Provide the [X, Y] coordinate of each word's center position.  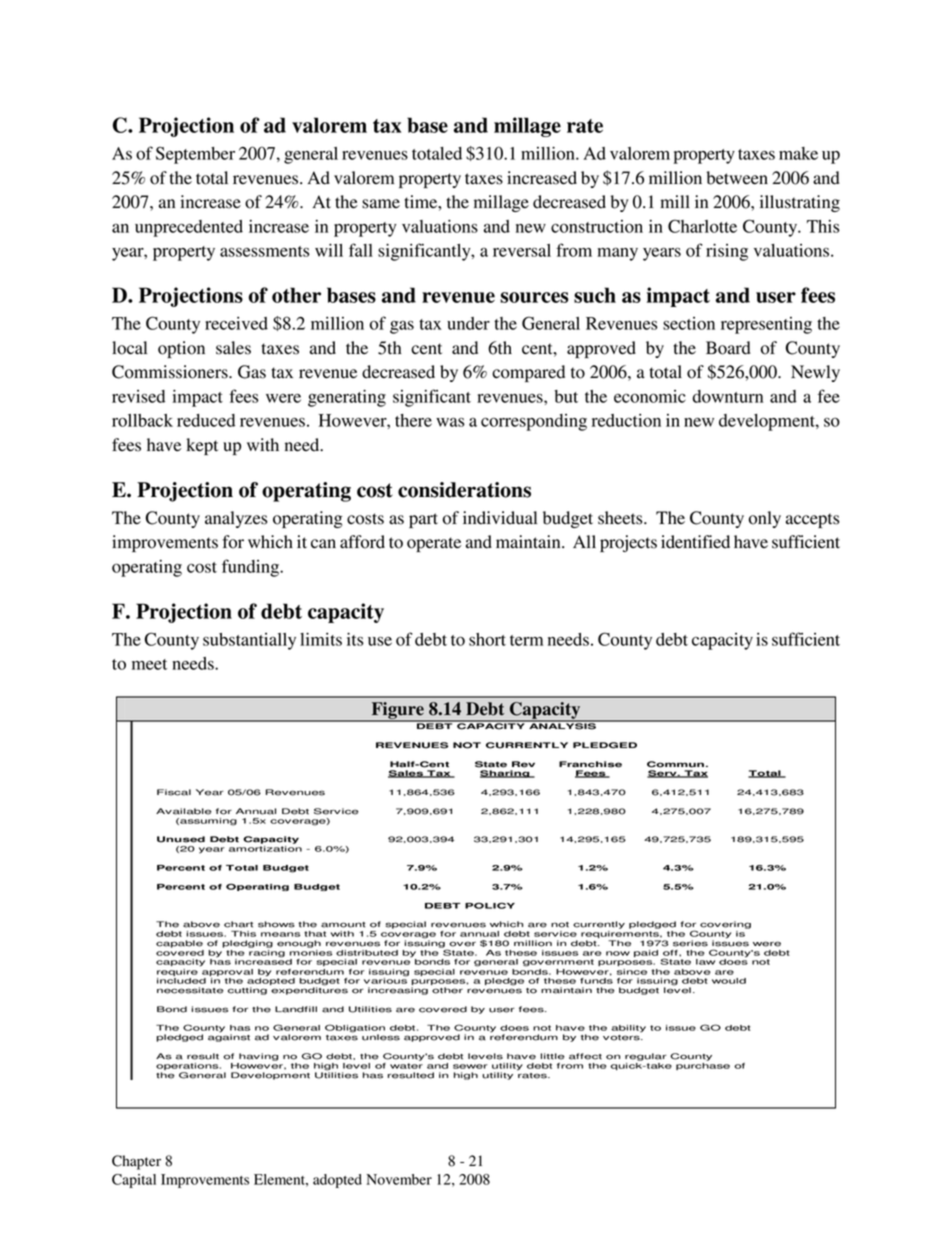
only [765, 519]
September [195, 155]
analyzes [236, 519]
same [381, 204]
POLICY [490, 905]
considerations [464, 490]
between [737, 178]
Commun [675, 764]
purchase [703, 1065]
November [399, 1179]
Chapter [136, 1162]
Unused [181, 839]
